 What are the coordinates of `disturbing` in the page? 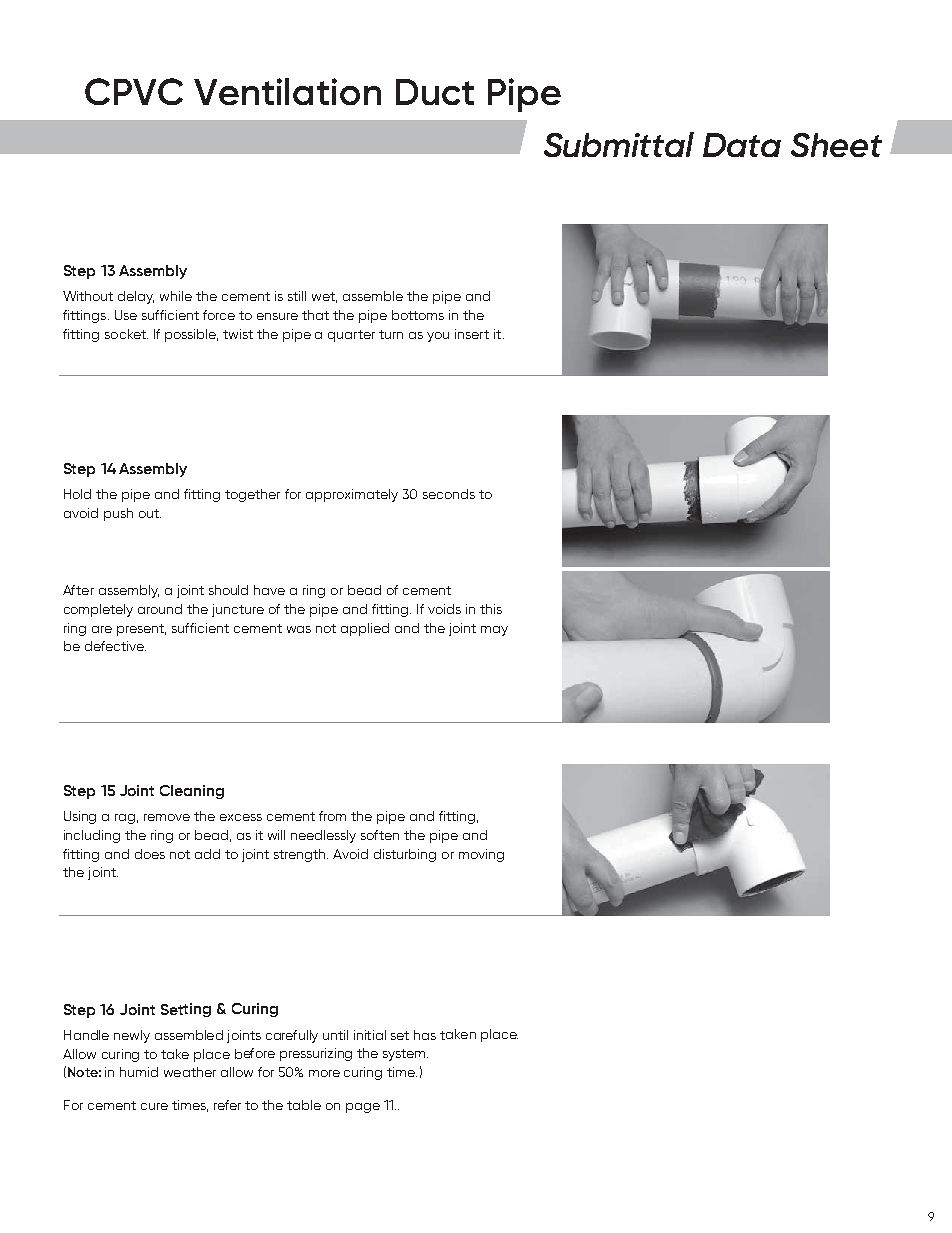 It's located at (405, 855).
